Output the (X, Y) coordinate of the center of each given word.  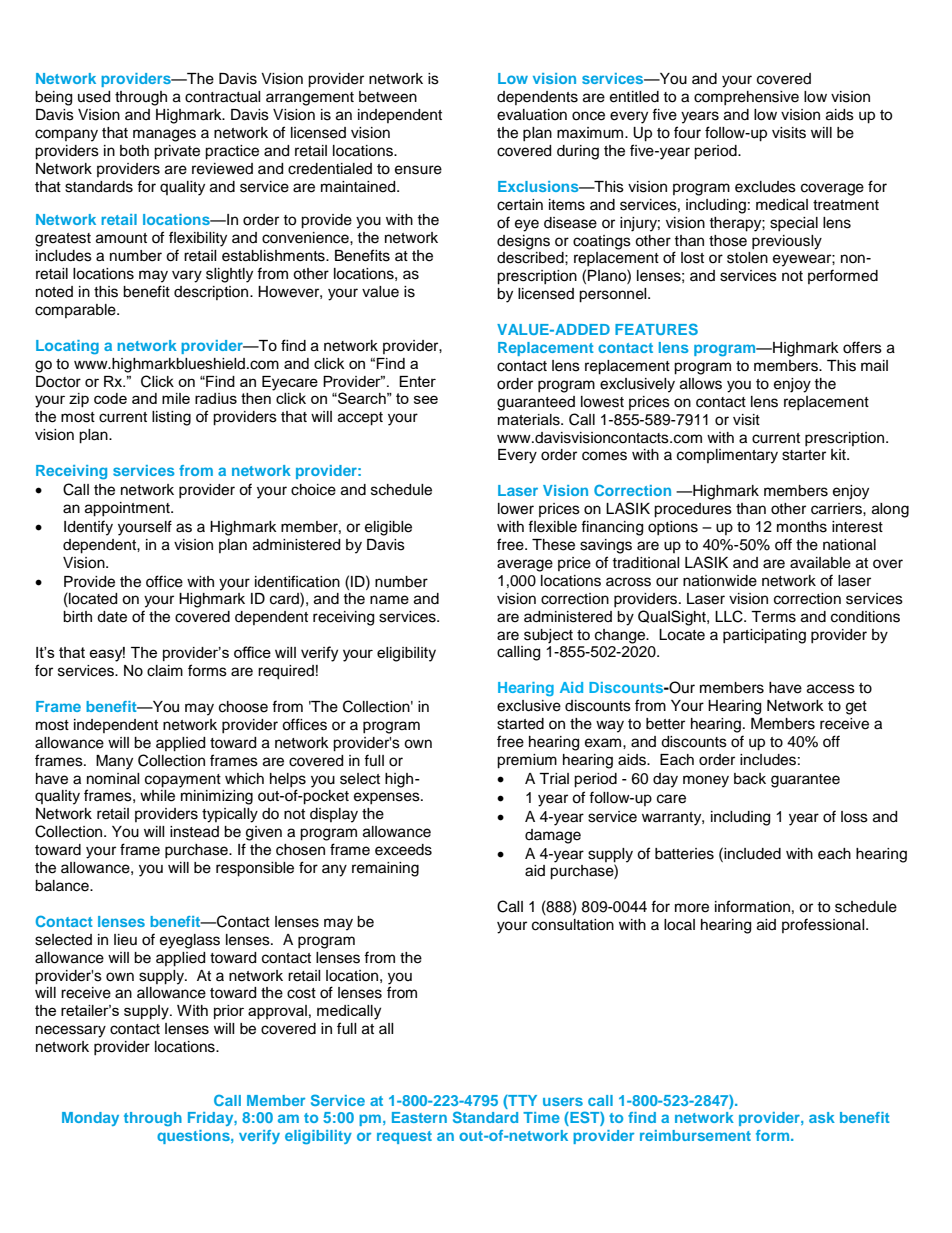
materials (530, 420)
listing (171, 418)
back (750, 779)
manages (164, 135)
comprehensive (746, 98)
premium (527, 761)
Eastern (419, 1117)
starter (804, 455)
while (157, 796)
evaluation (532, 115)
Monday (90, 1119)
